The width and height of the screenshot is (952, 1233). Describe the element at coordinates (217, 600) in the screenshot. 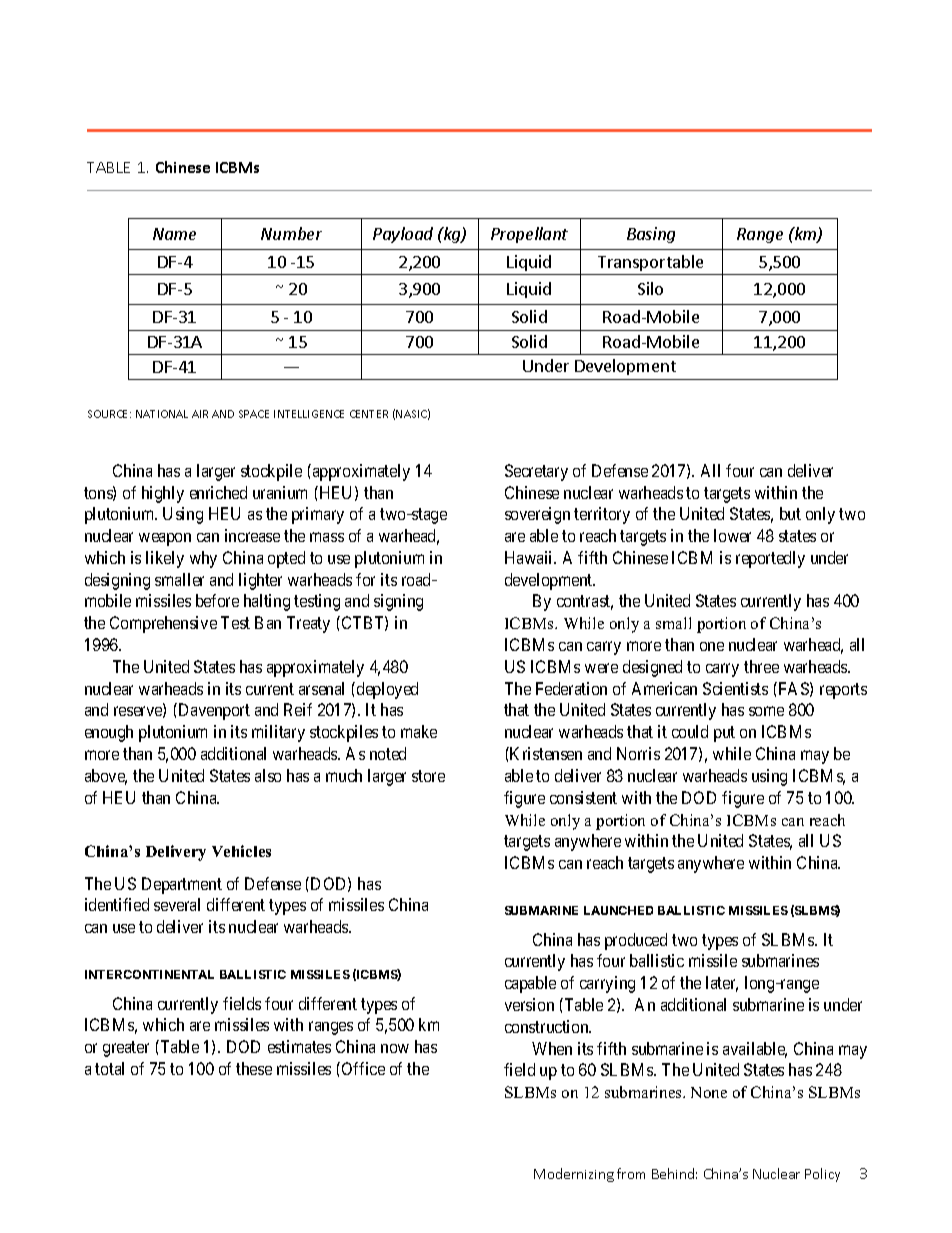

I see `before` at that location.
